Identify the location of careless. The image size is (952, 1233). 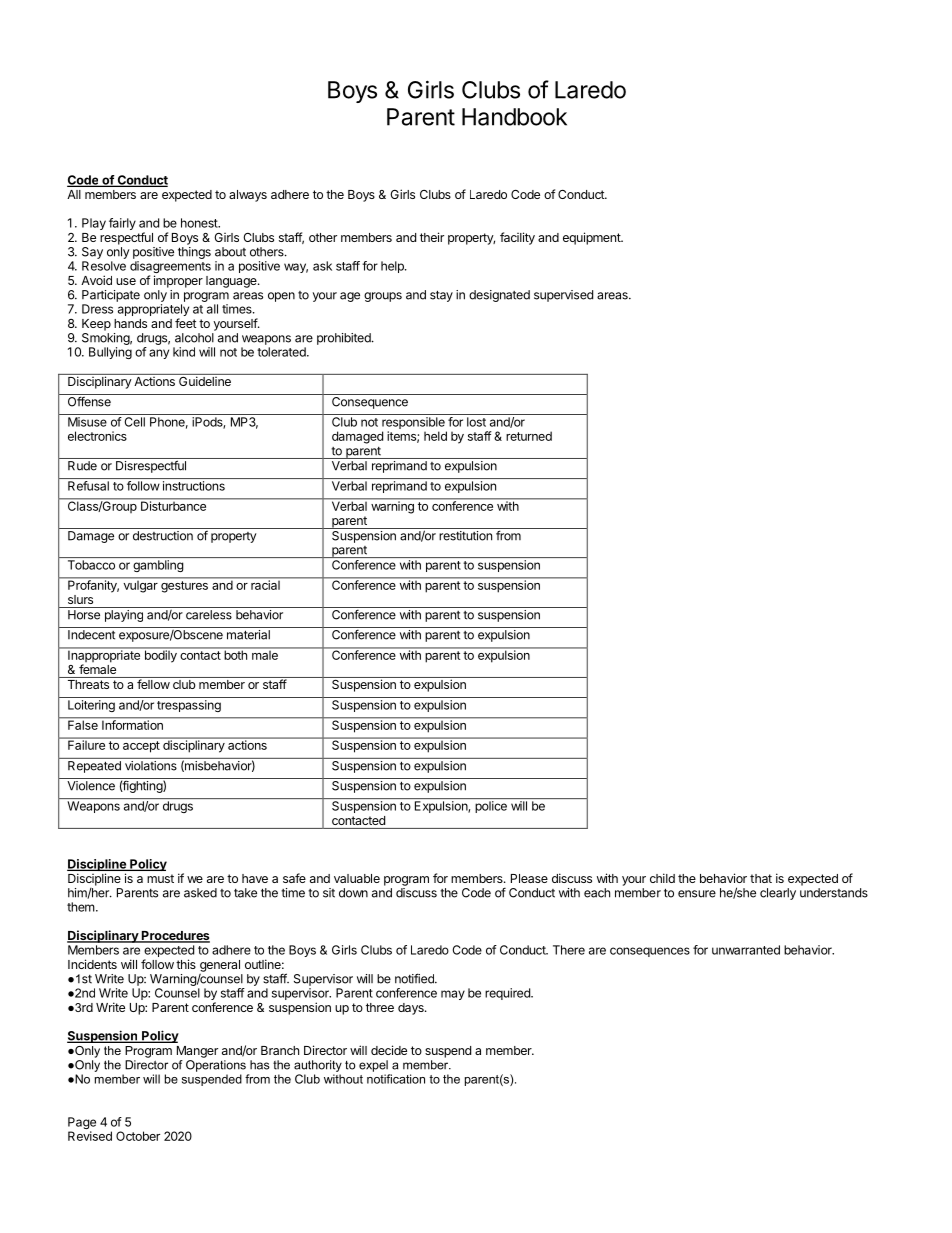
(209, 615).
